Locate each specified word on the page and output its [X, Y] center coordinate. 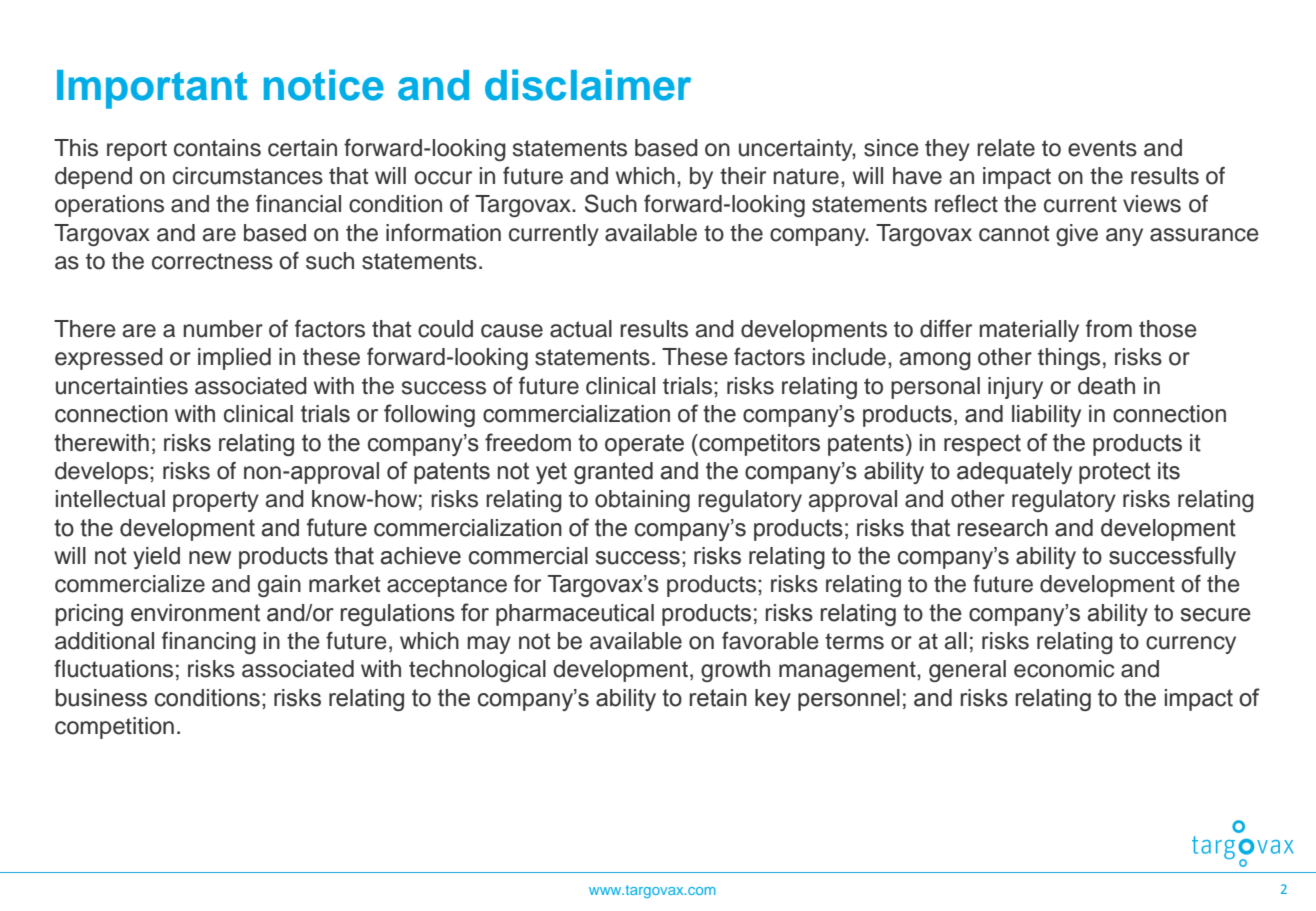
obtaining [642, 501]
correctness [212, 261]
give [1077, 235]
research [1003, 528]
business [101, 698]
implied [234, 359]
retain [718, 698]
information [443, 233]
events [1102, 148]
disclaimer [588, 85]
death [1106, 386]
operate [644, 445]
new [210, 558]
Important [152, 89]
